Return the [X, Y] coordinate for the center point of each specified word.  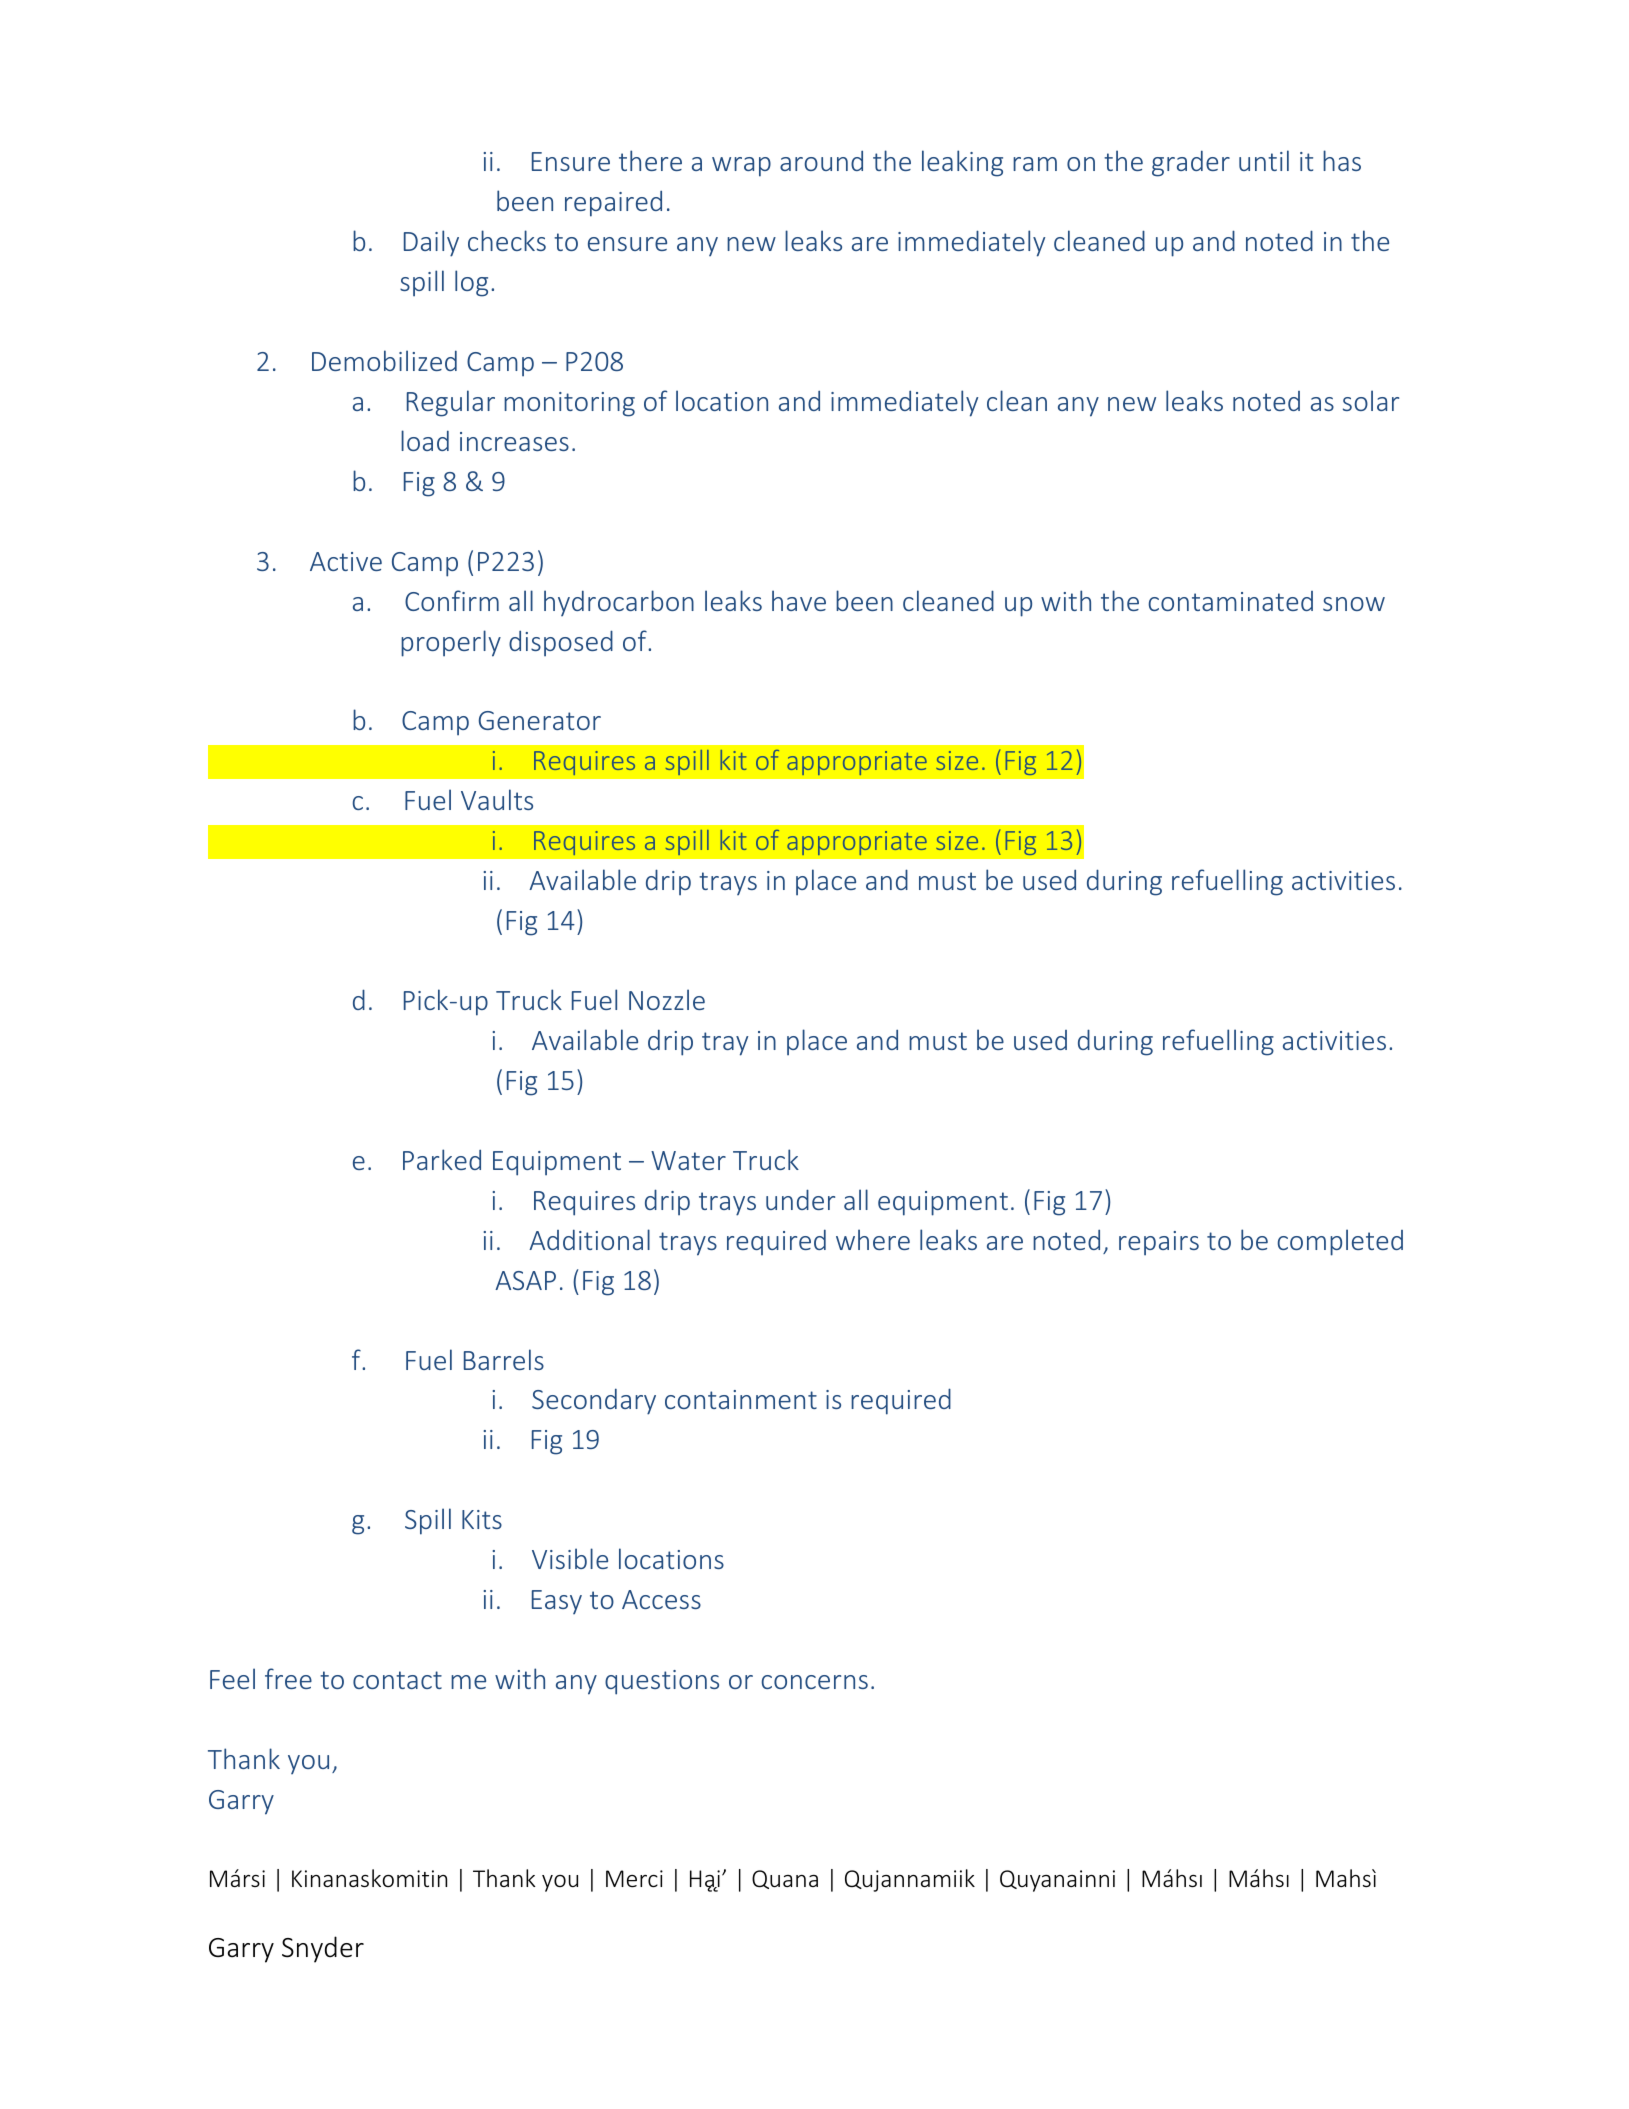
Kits [482, 1519]
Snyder [323, 1949]
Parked [442, 1159]
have [799, 600]
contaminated [1231, 601]
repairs [1159, 1243]
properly [451, 643]
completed [1340, 1242]
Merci [634, 1879]
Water [688, 1160]
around [821, 160]
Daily [431, 243]
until [1264, 160]
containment [741, 1399]
